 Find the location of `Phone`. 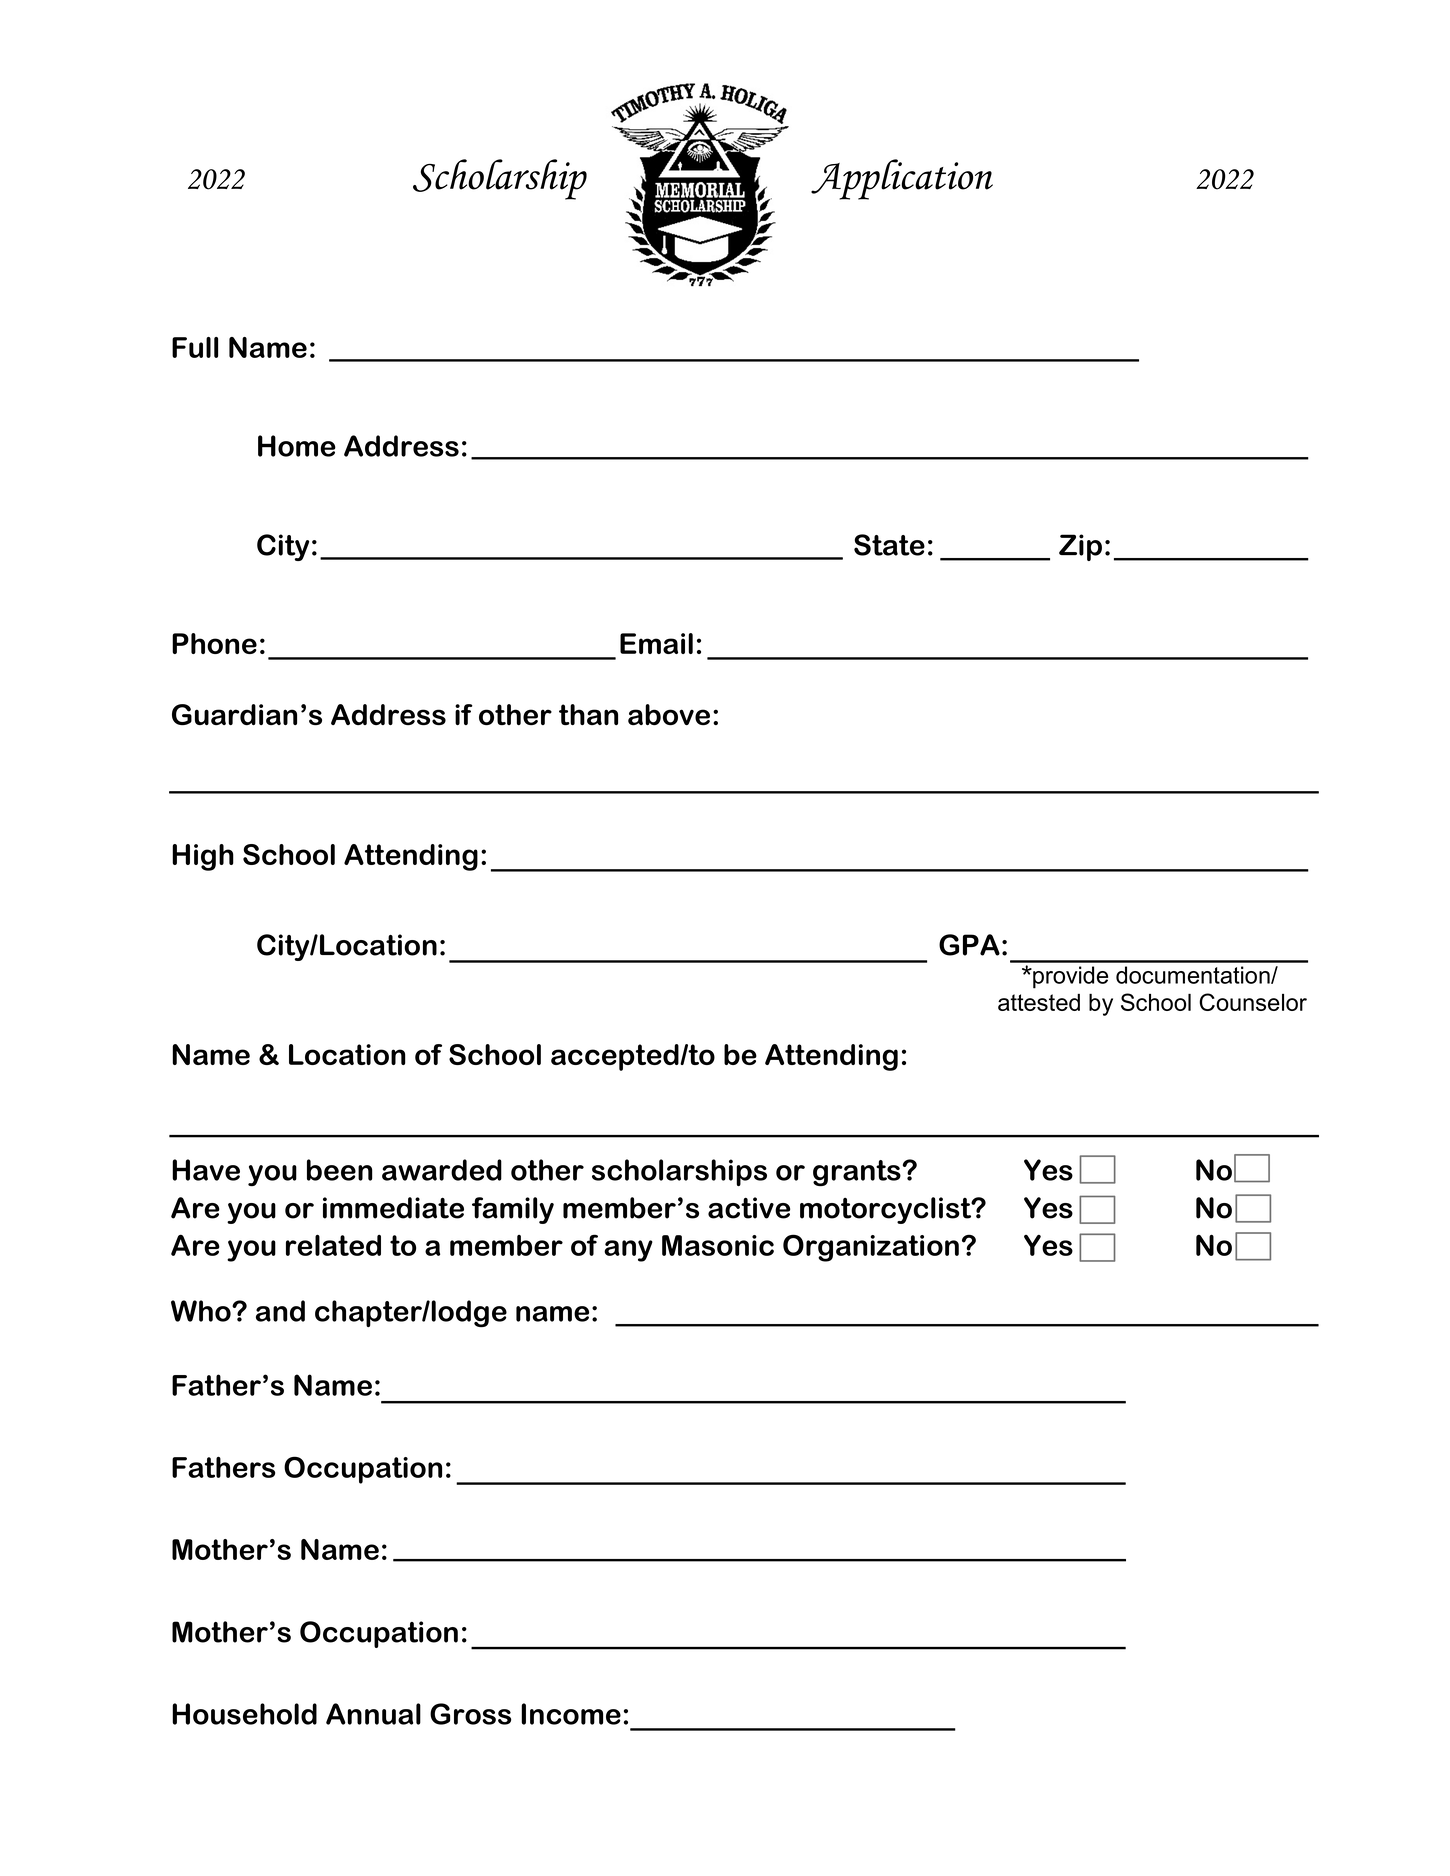

Phone is located at coordinates (214, 643).
